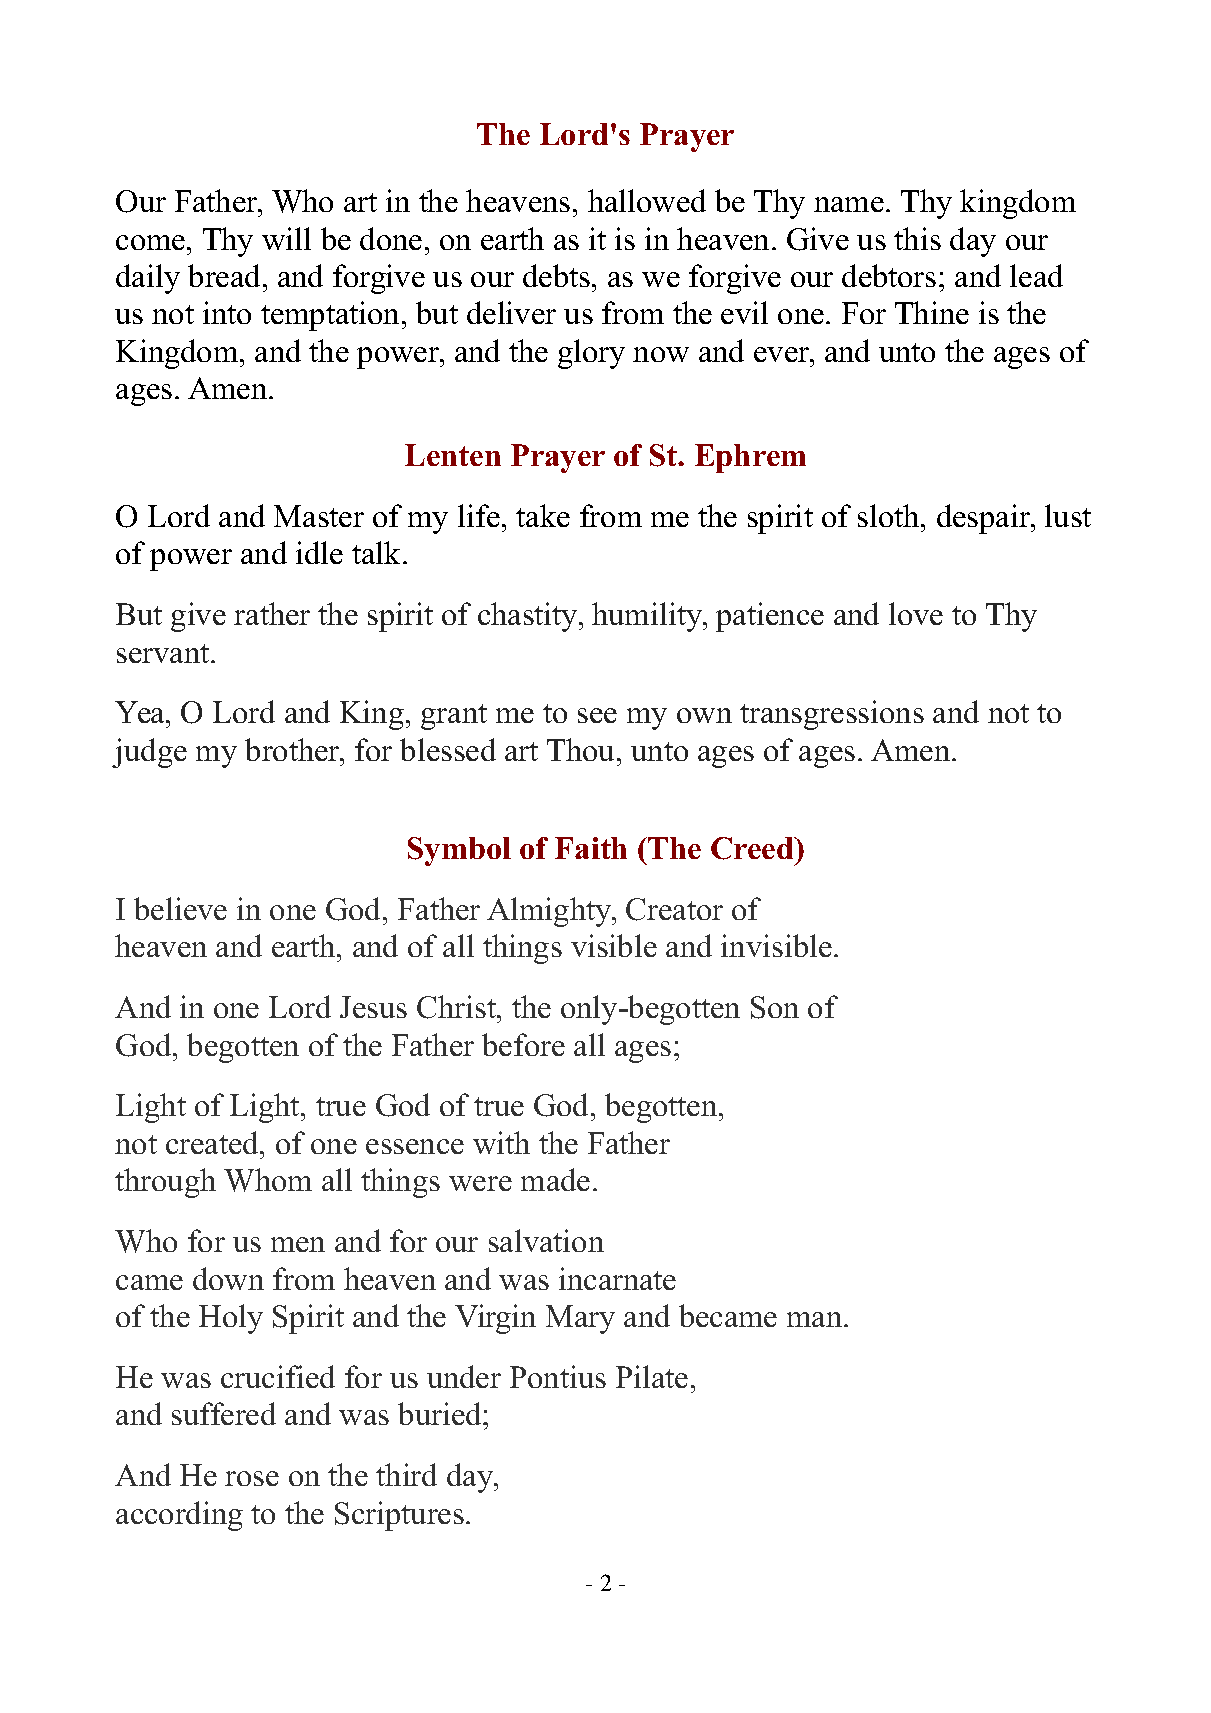 The width and height of the screenshot is (1211, 1713). What do you see at coordinates (753, 848) in the screenshot?
I see `Creed` at bounding box center [753, 848].
